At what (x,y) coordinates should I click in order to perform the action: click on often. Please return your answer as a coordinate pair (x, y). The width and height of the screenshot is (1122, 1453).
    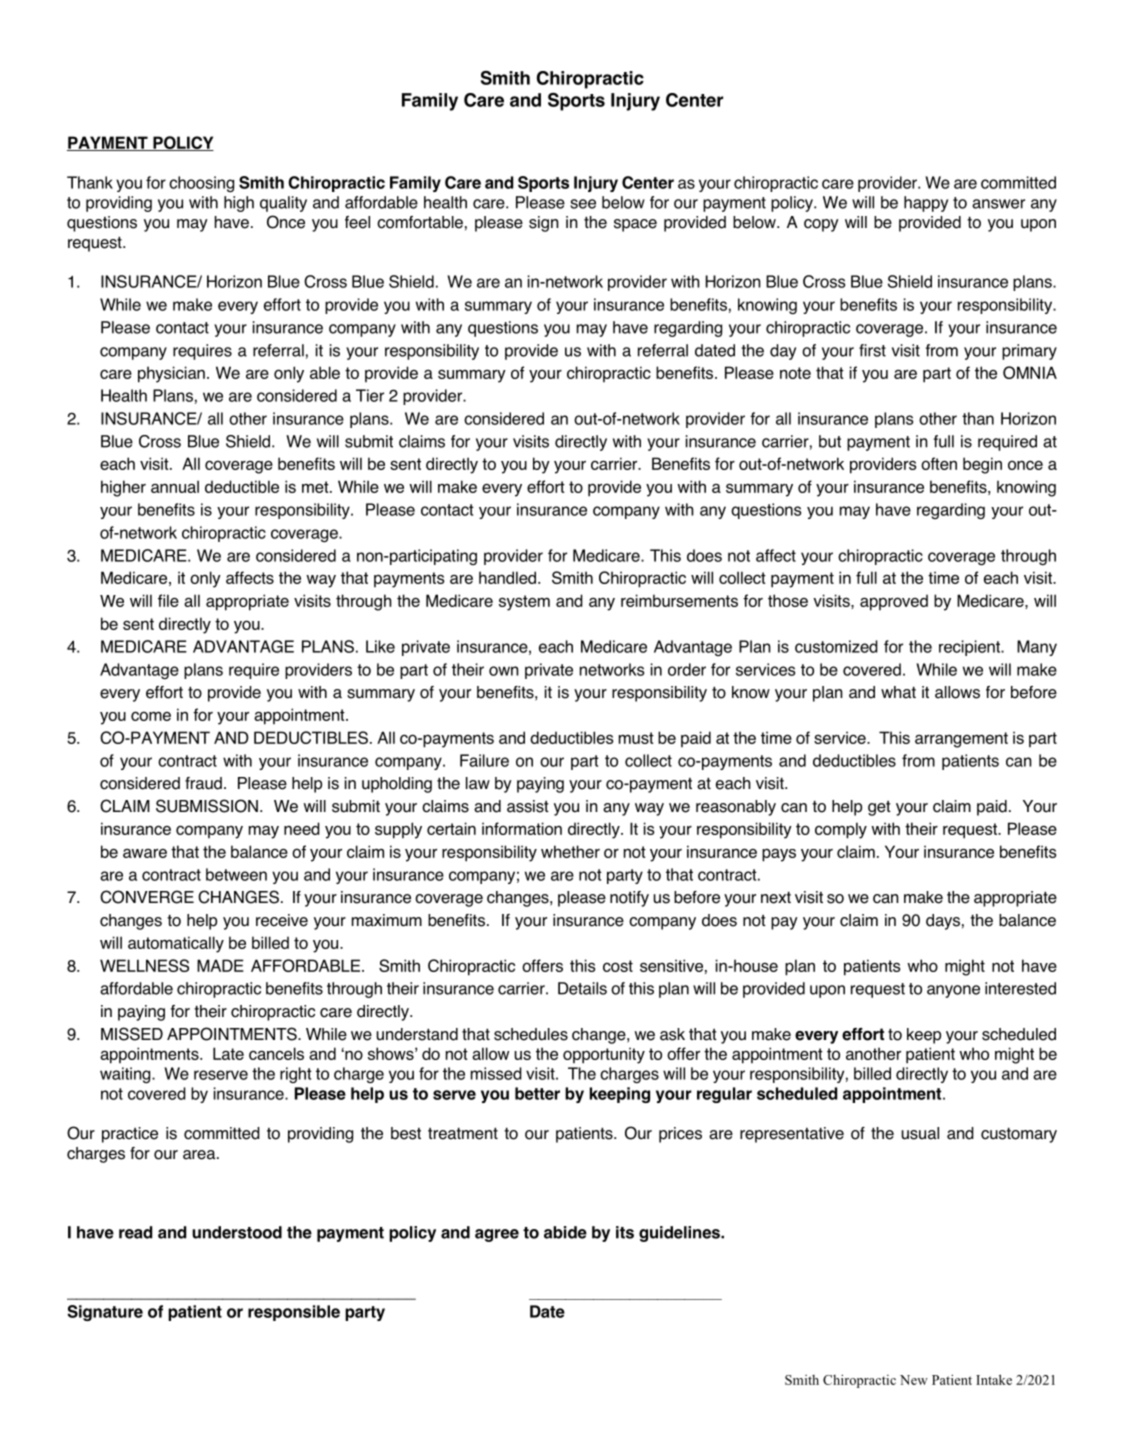
    Looking at the image, I should click on (939, 463).
